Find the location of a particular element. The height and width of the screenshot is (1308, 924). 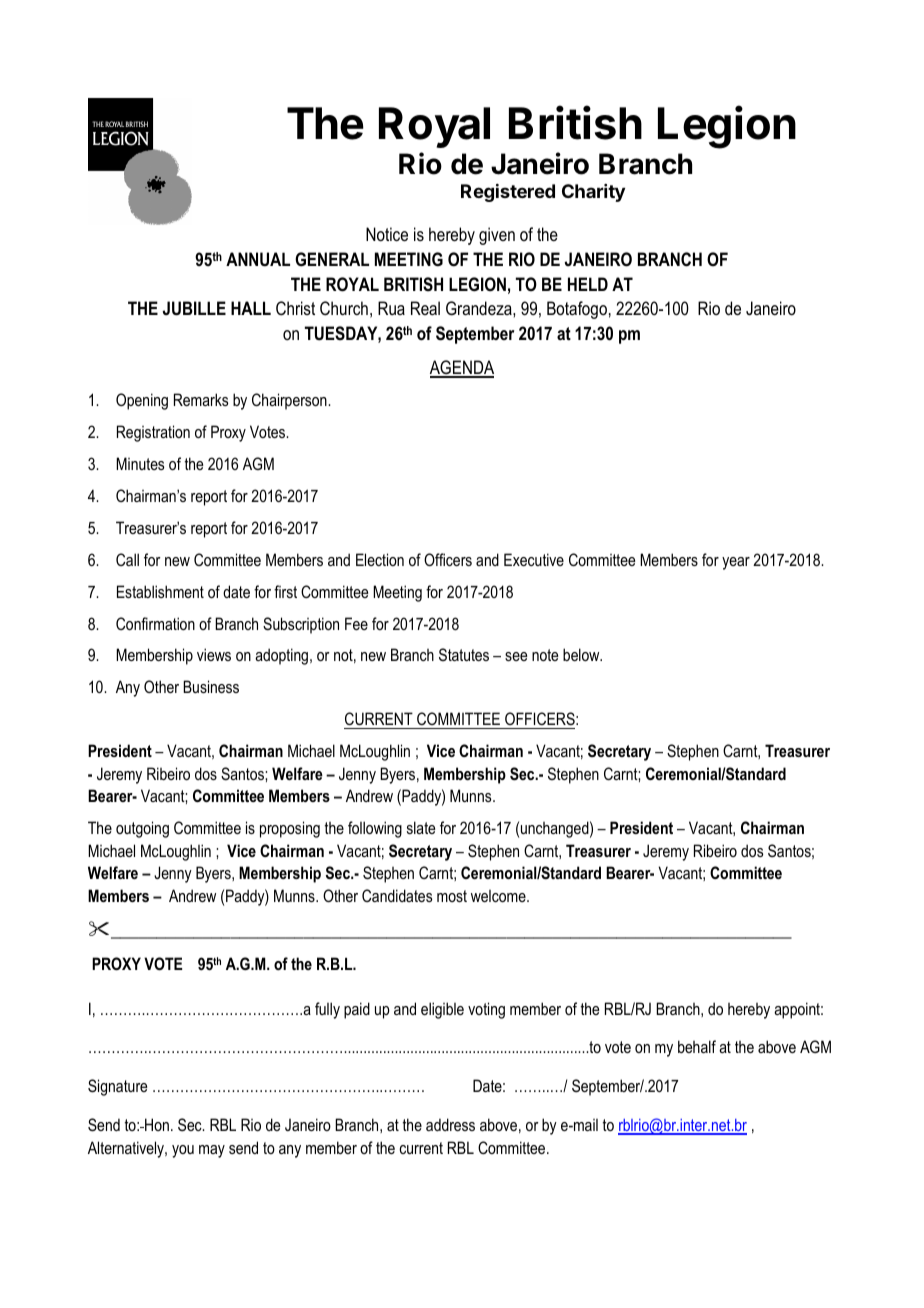

year is located at coordinates (736, 563).
